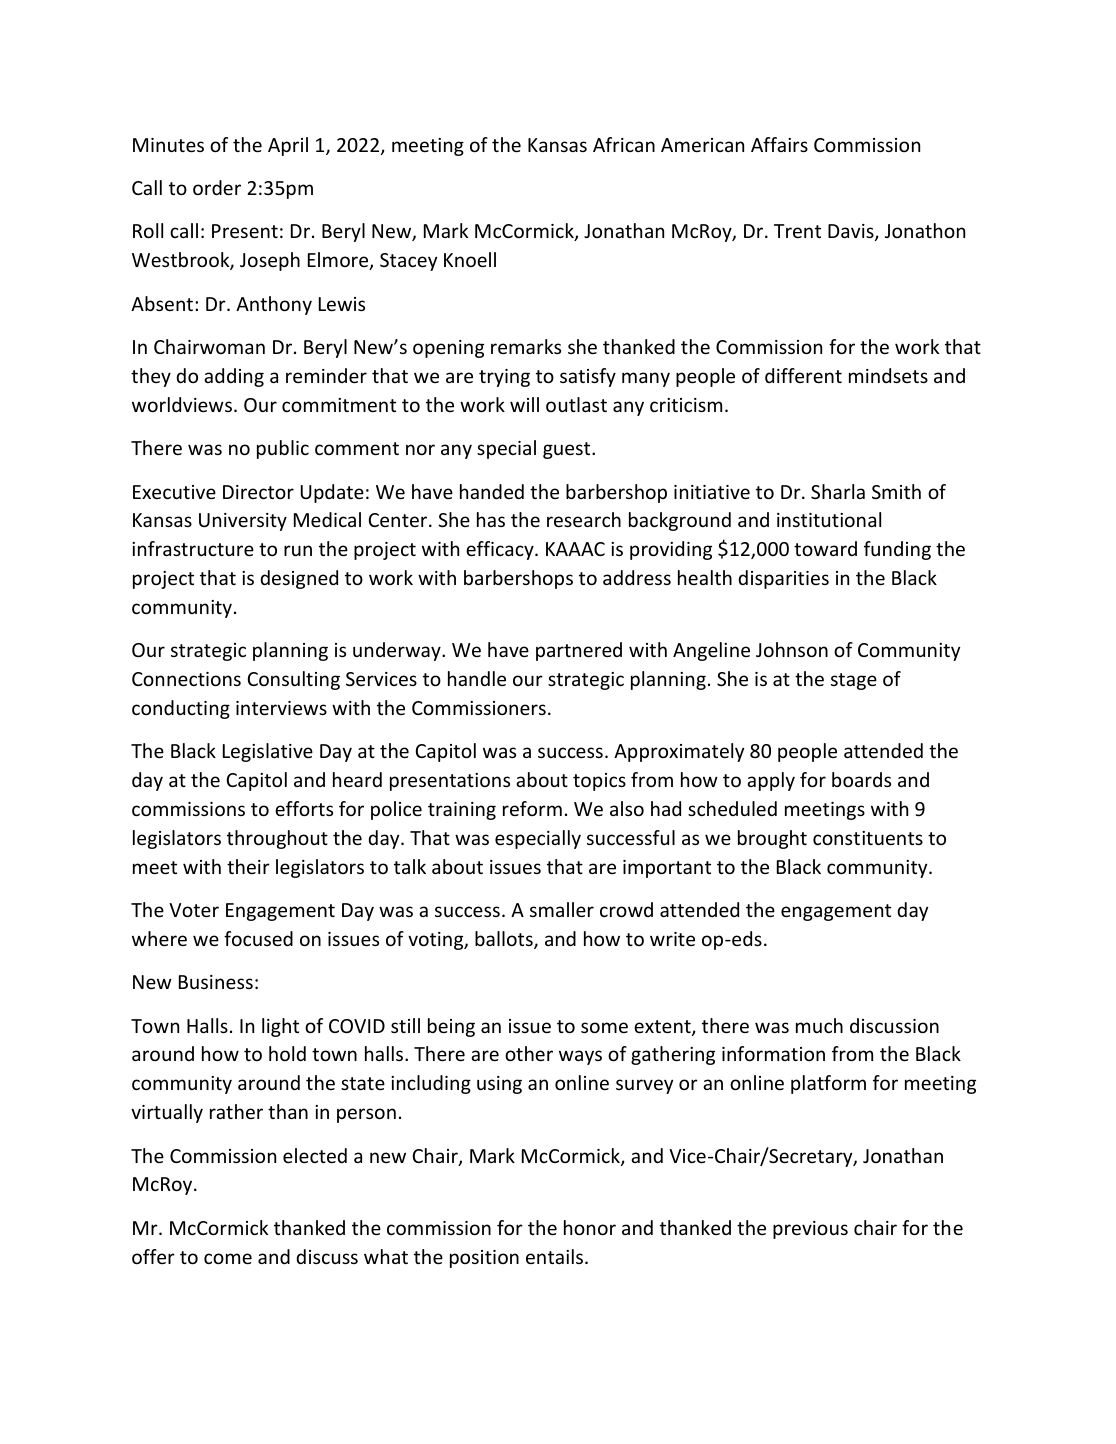 Image resolution: width=1116 pixels, height=1444 pixels. I want to click on African, so click(624, 144).
